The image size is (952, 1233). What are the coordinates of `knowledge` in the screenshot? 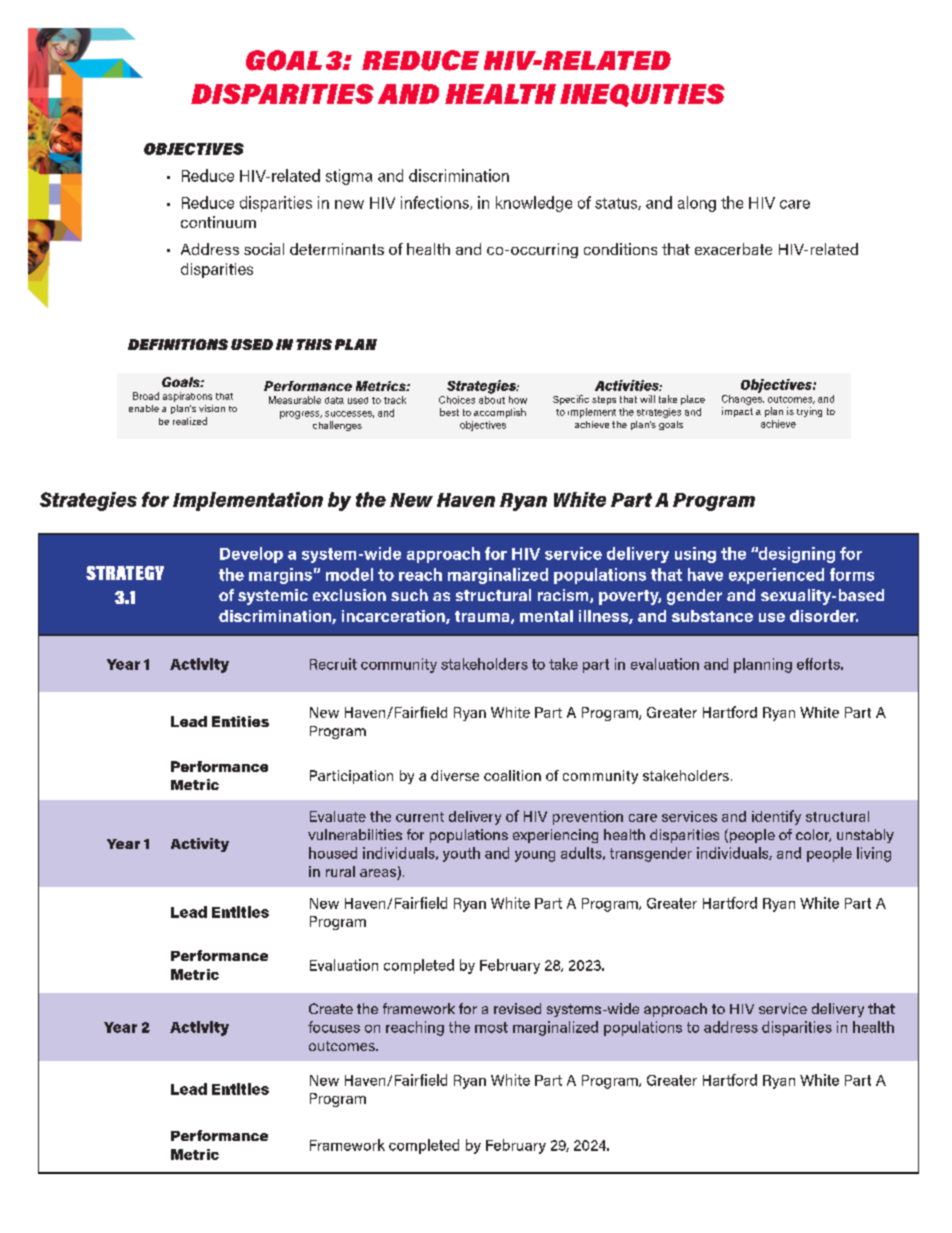 It's located at (534, 204).
